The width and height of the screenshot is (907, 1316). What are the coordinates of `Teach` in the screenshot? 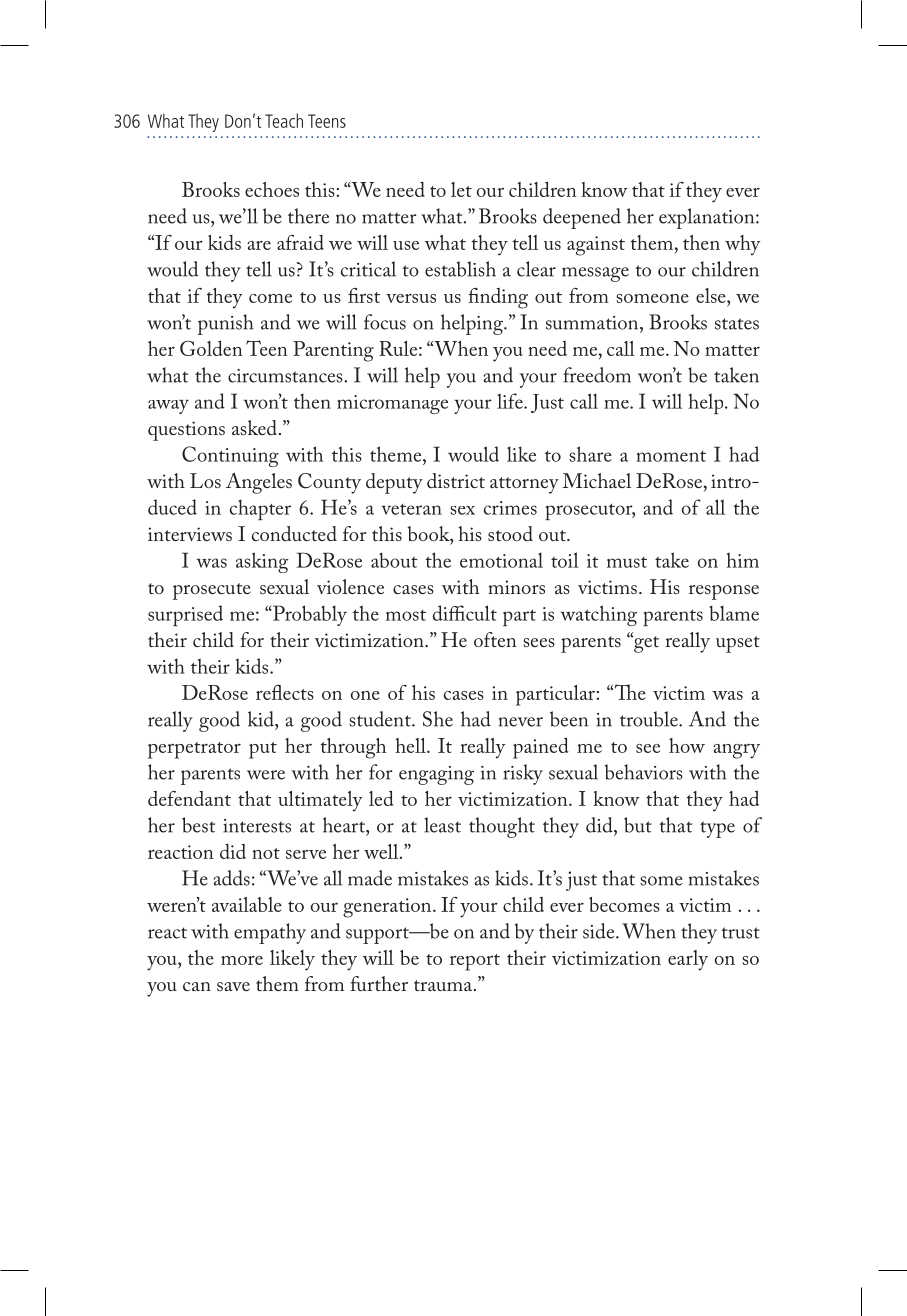 It's located at (284, 120).
